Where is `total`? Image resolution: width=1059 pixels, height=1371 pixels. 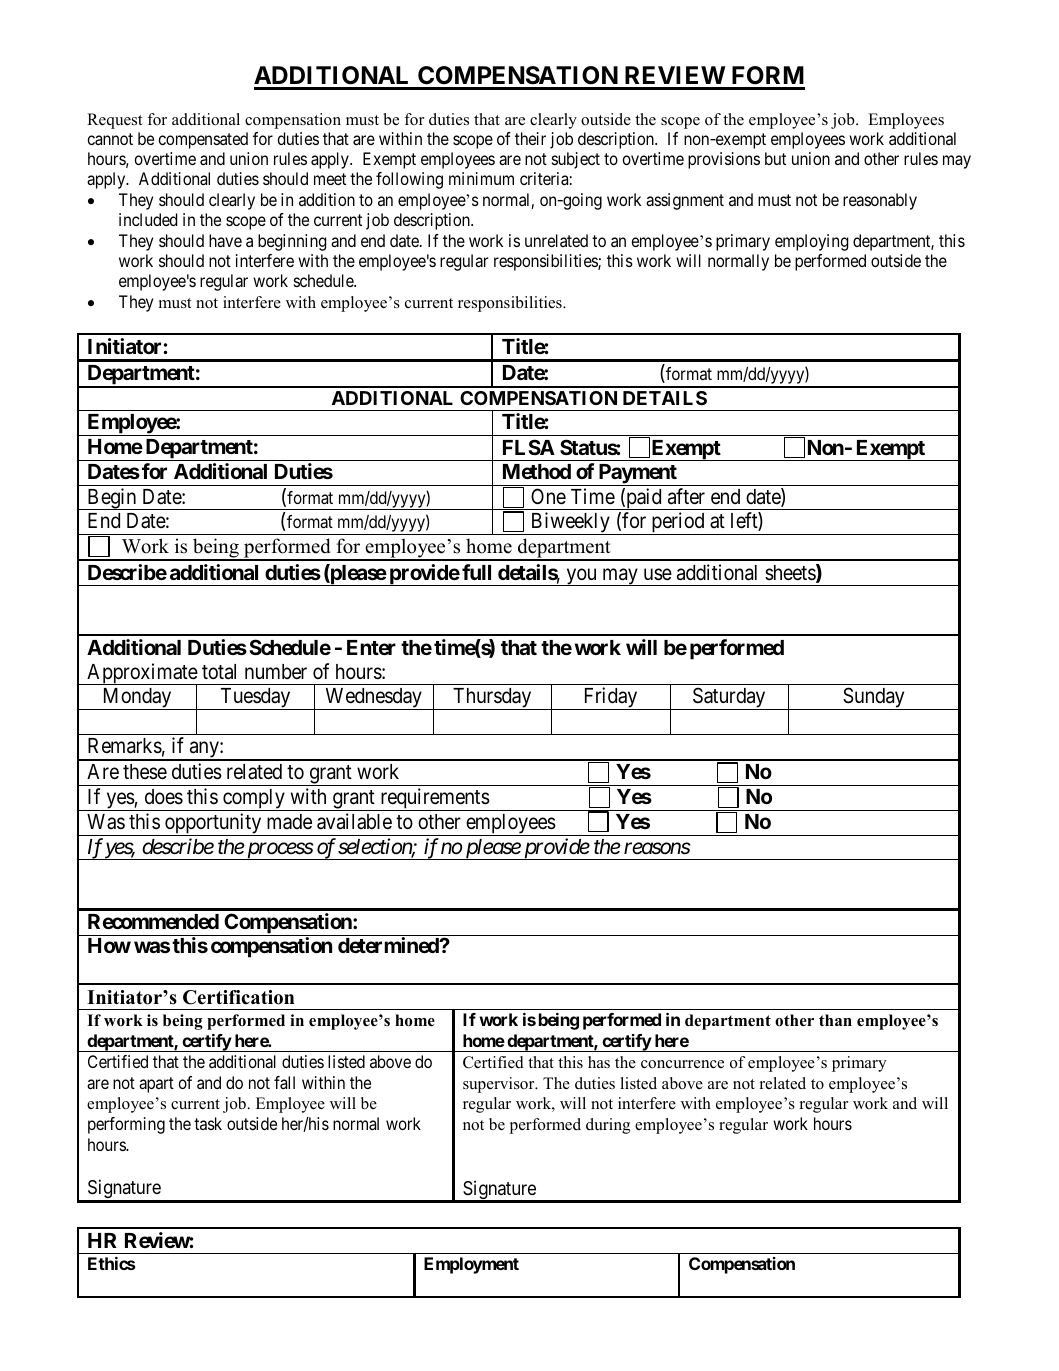
total is located at coordinates (219, 672).
